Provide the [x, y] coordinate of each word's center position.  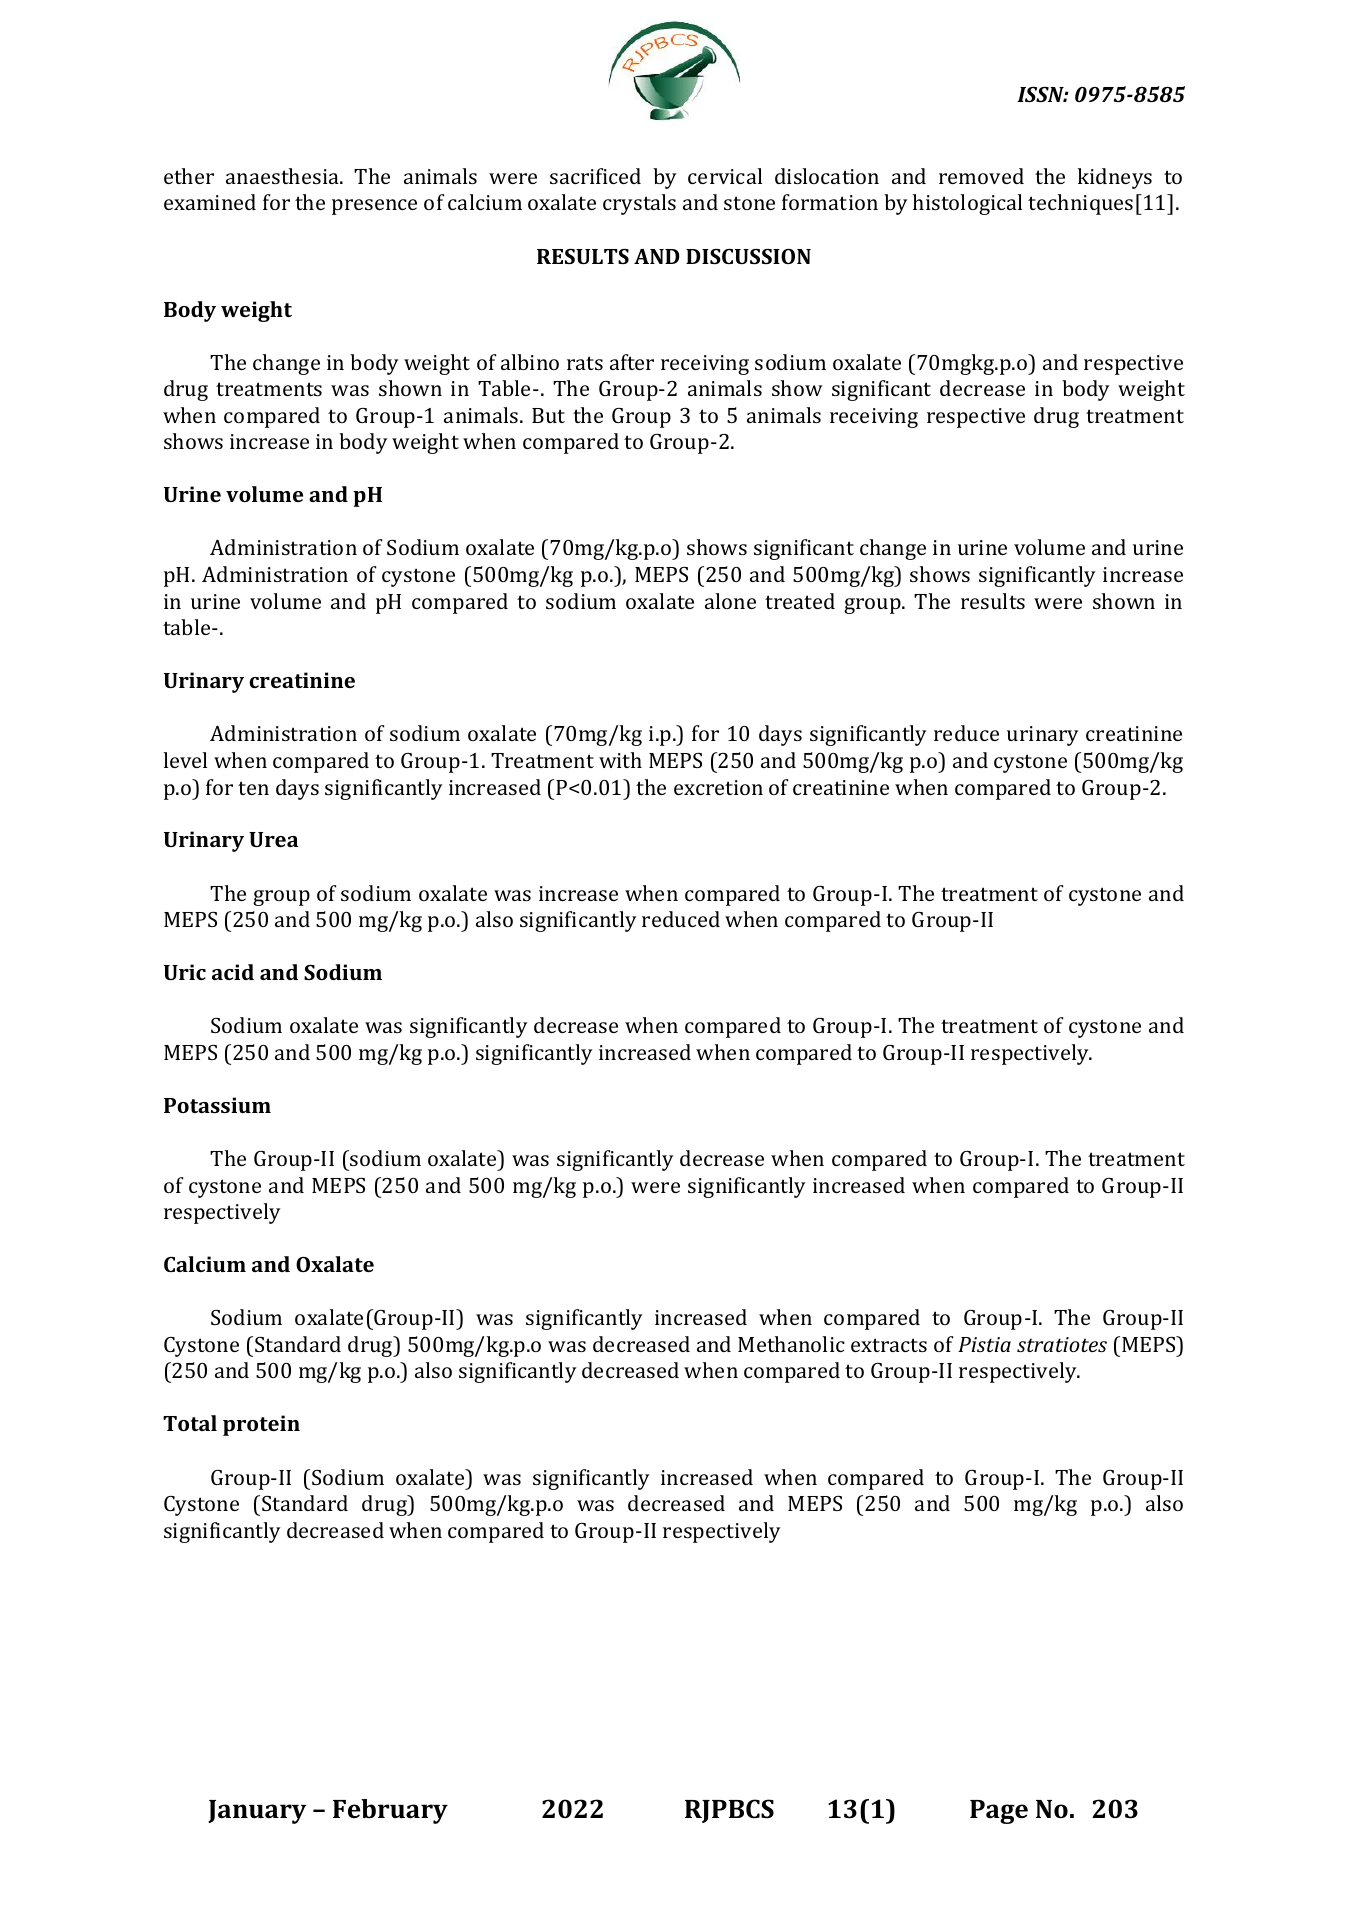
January [257, 1812]
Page [999, 1812]
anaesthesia [283, 176]
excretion [718, 787]
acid [233, 972]
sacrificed [595, 176]
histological [967, 204]
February [390, 1811]
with [620, 760]
